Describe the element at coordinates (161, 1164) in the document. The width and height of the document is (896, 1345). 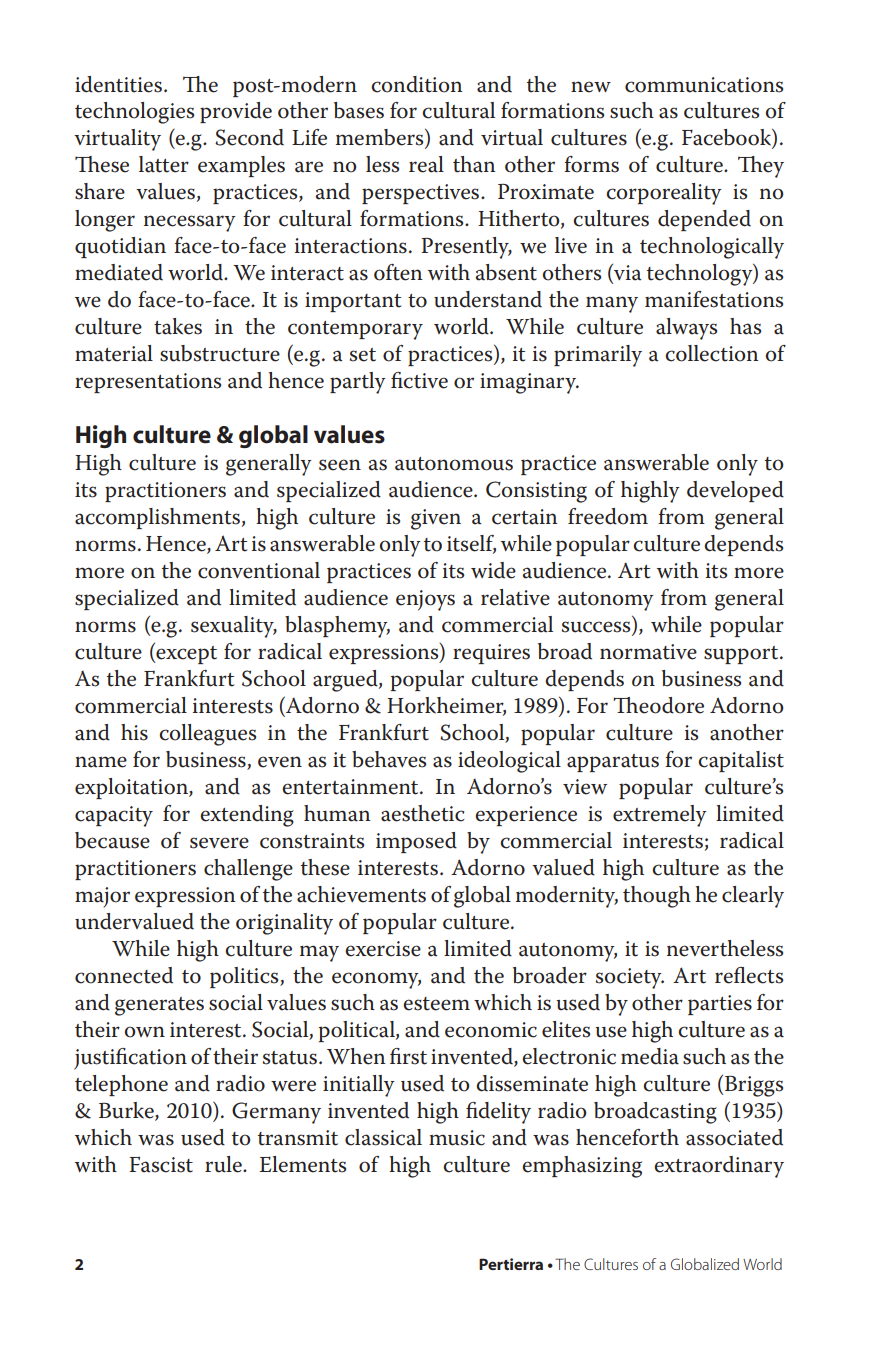
I see `Fascist` at that location.
